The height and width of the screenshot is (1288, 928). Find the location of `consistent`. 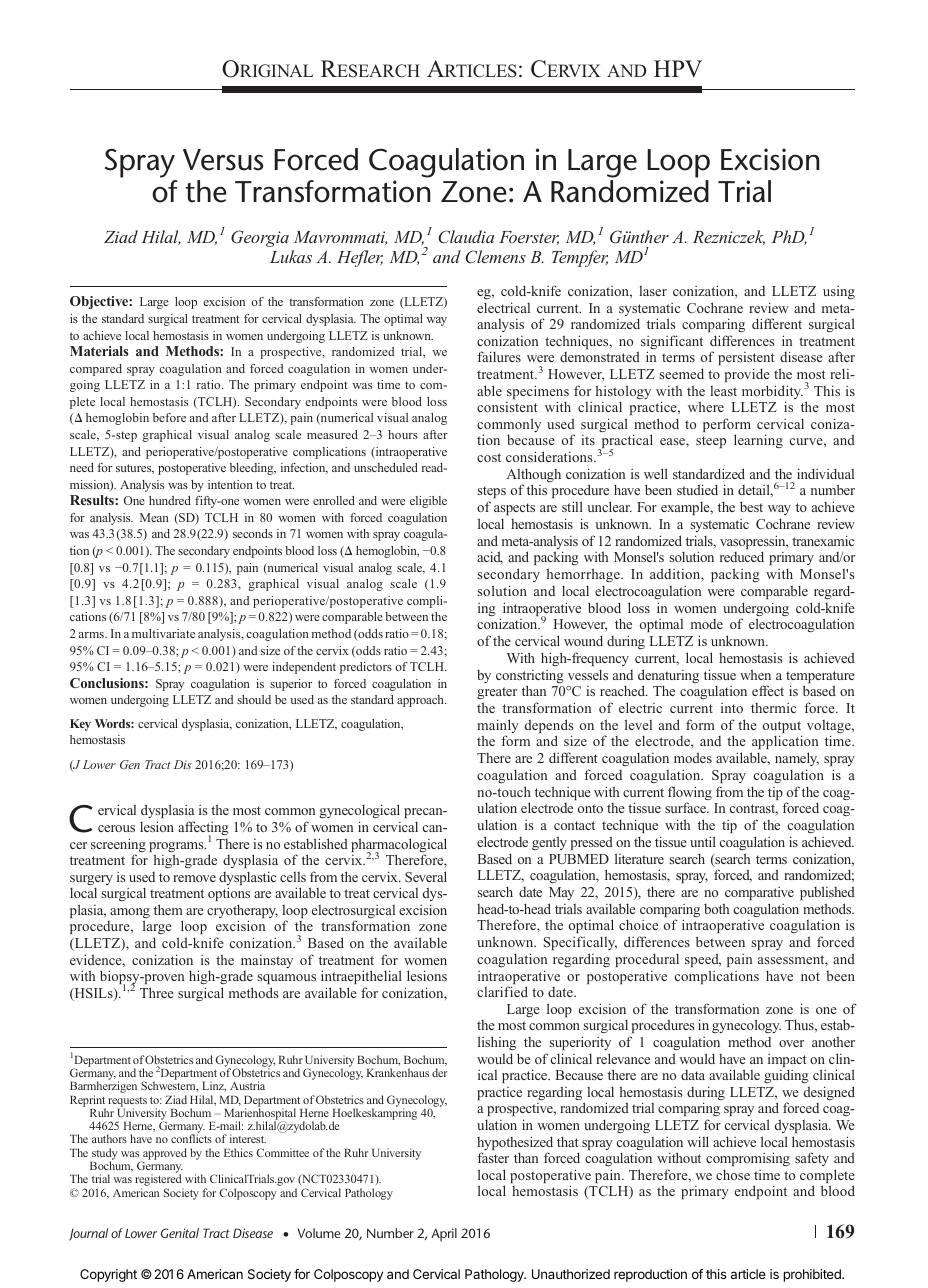

consistent is located at coordinates (507, 407).
